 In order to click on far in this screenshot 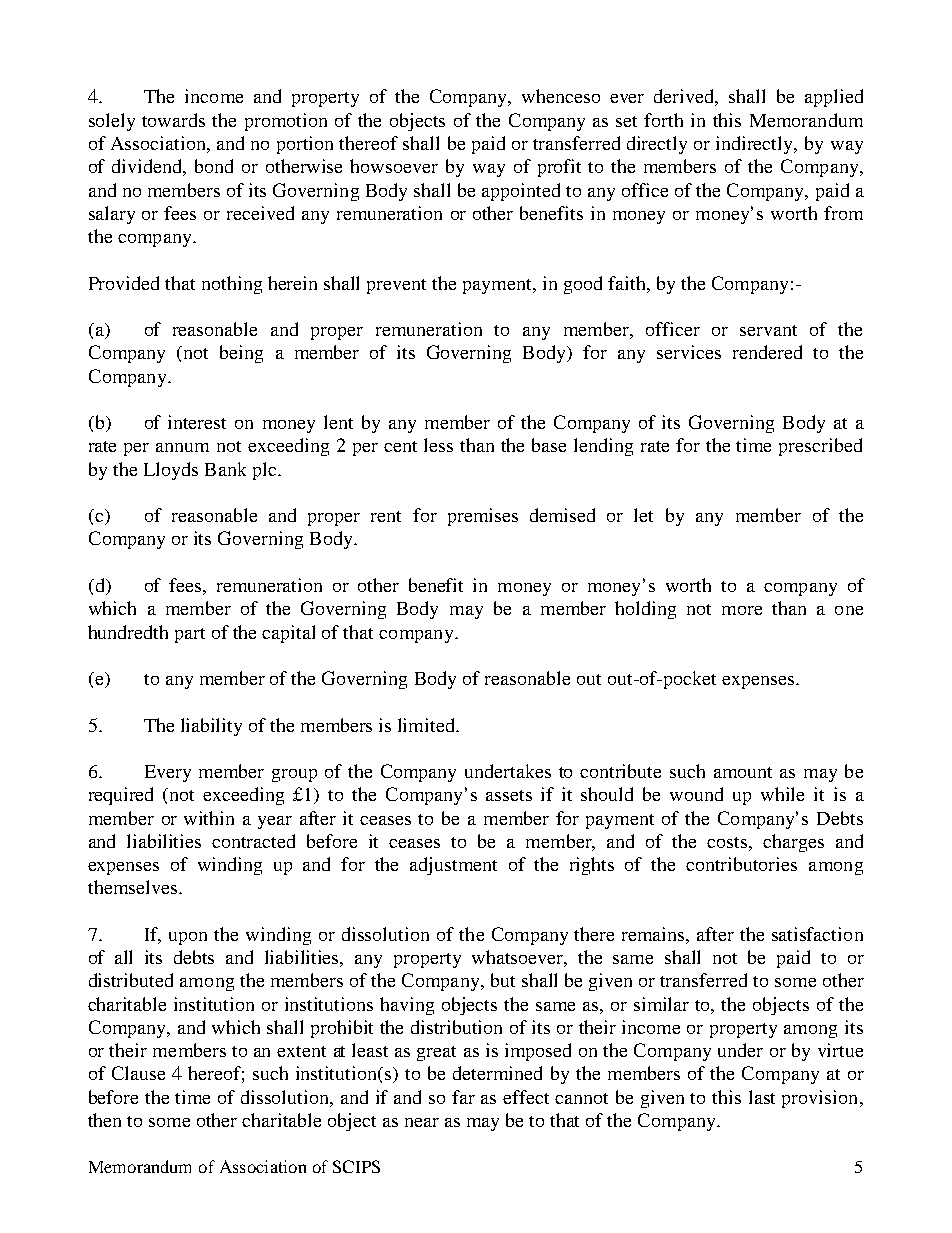, I will do `click(463, 1097)`.
